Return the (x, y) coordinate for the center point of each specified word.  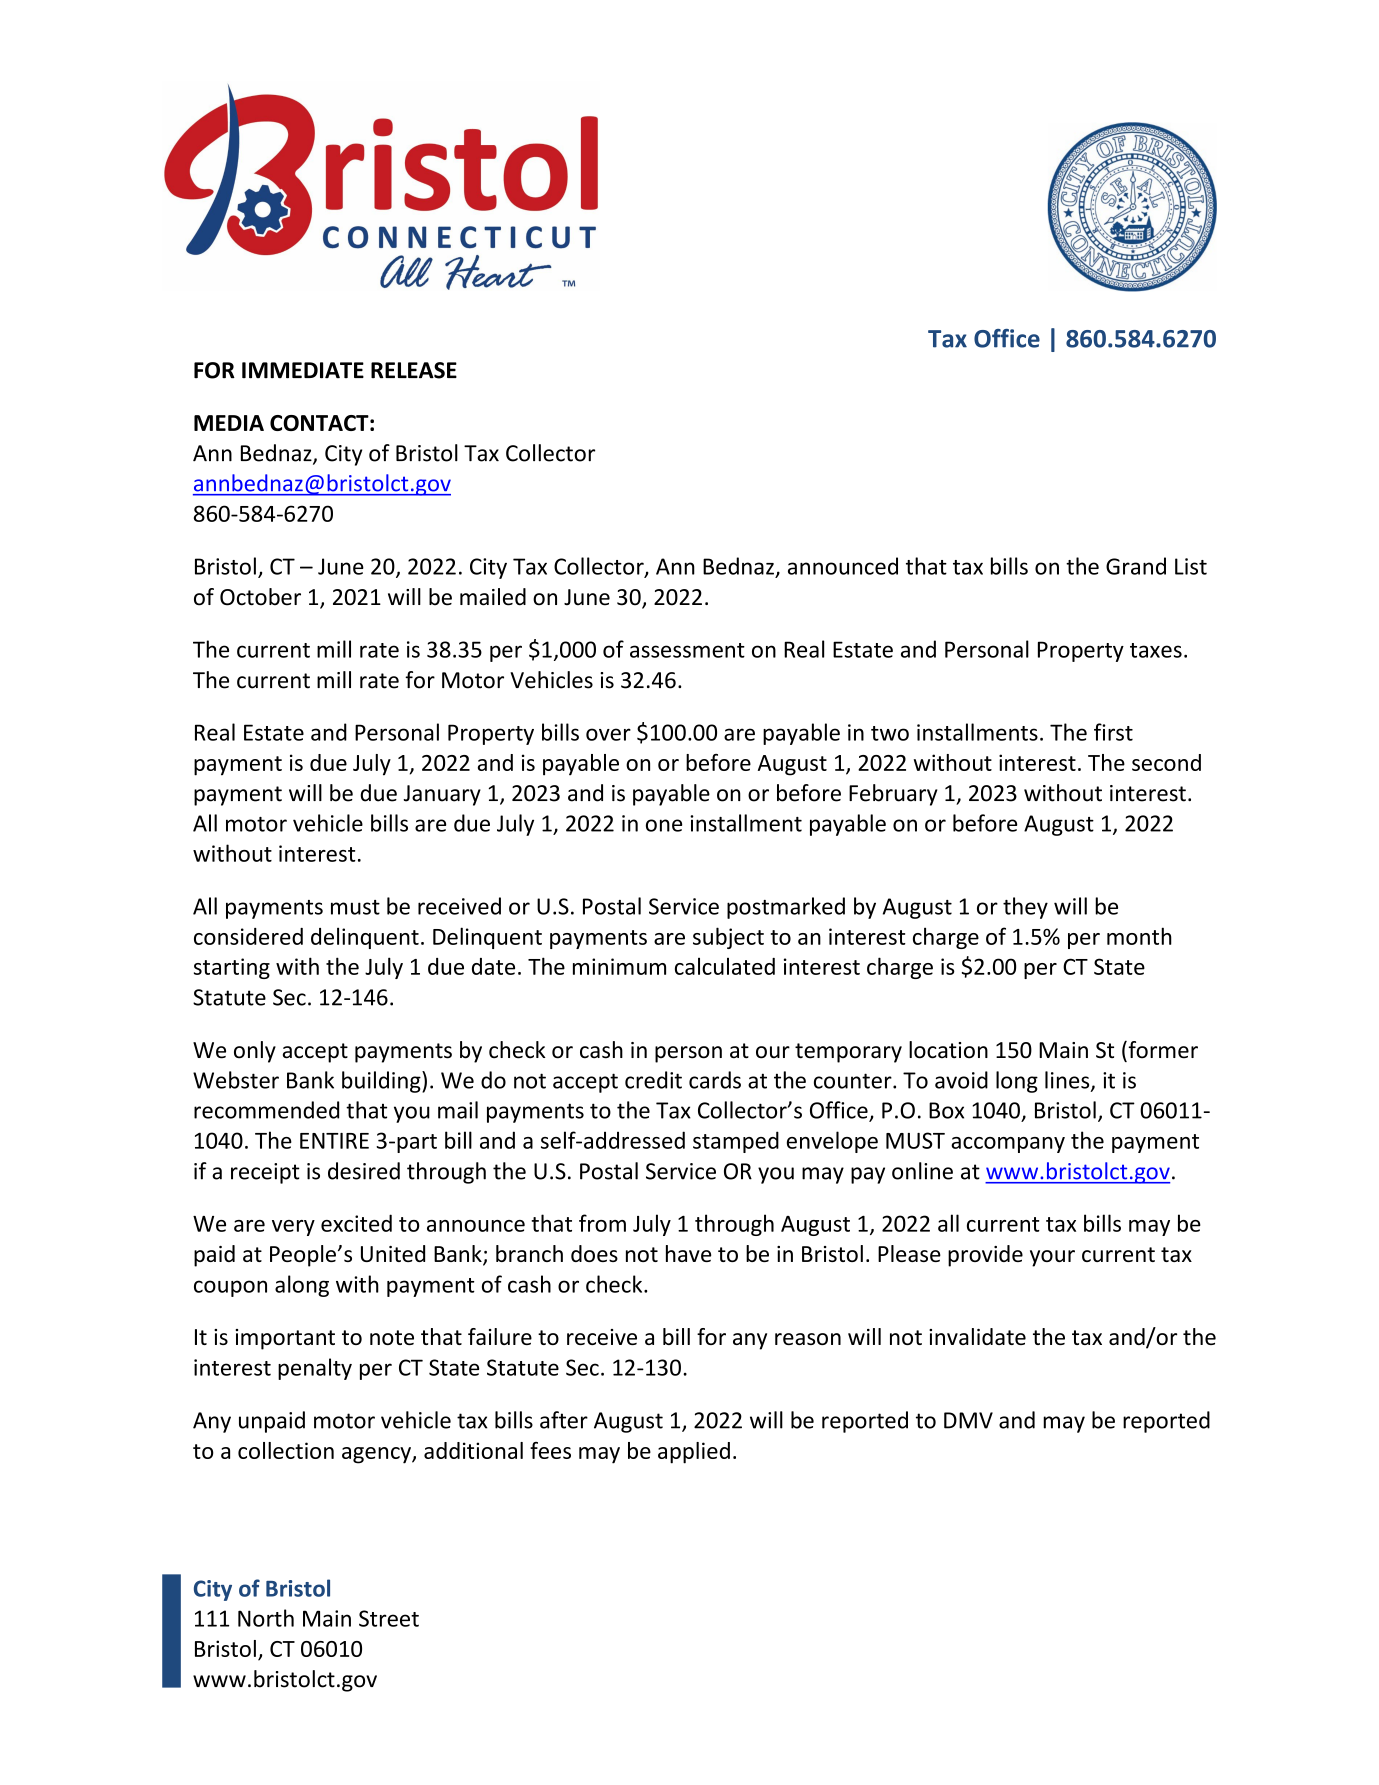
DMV (968, 1420)
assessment (687, 650)
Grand (1136, 566)
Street (389, 1618)
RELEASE (414, 370)
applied (694, 1453)
